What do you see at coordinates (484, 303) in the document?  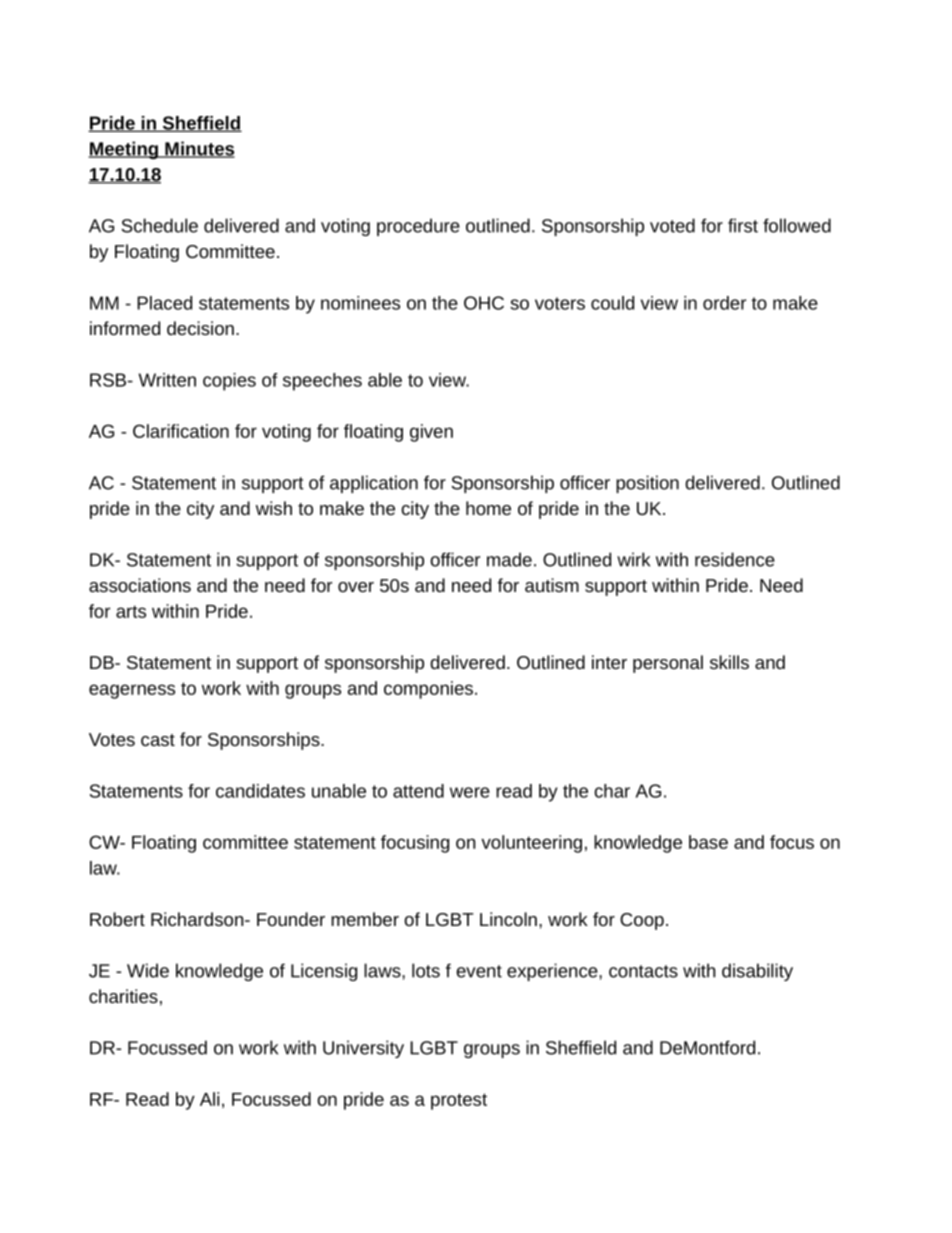 I see `OHC` at bounding box center [484, 303].
